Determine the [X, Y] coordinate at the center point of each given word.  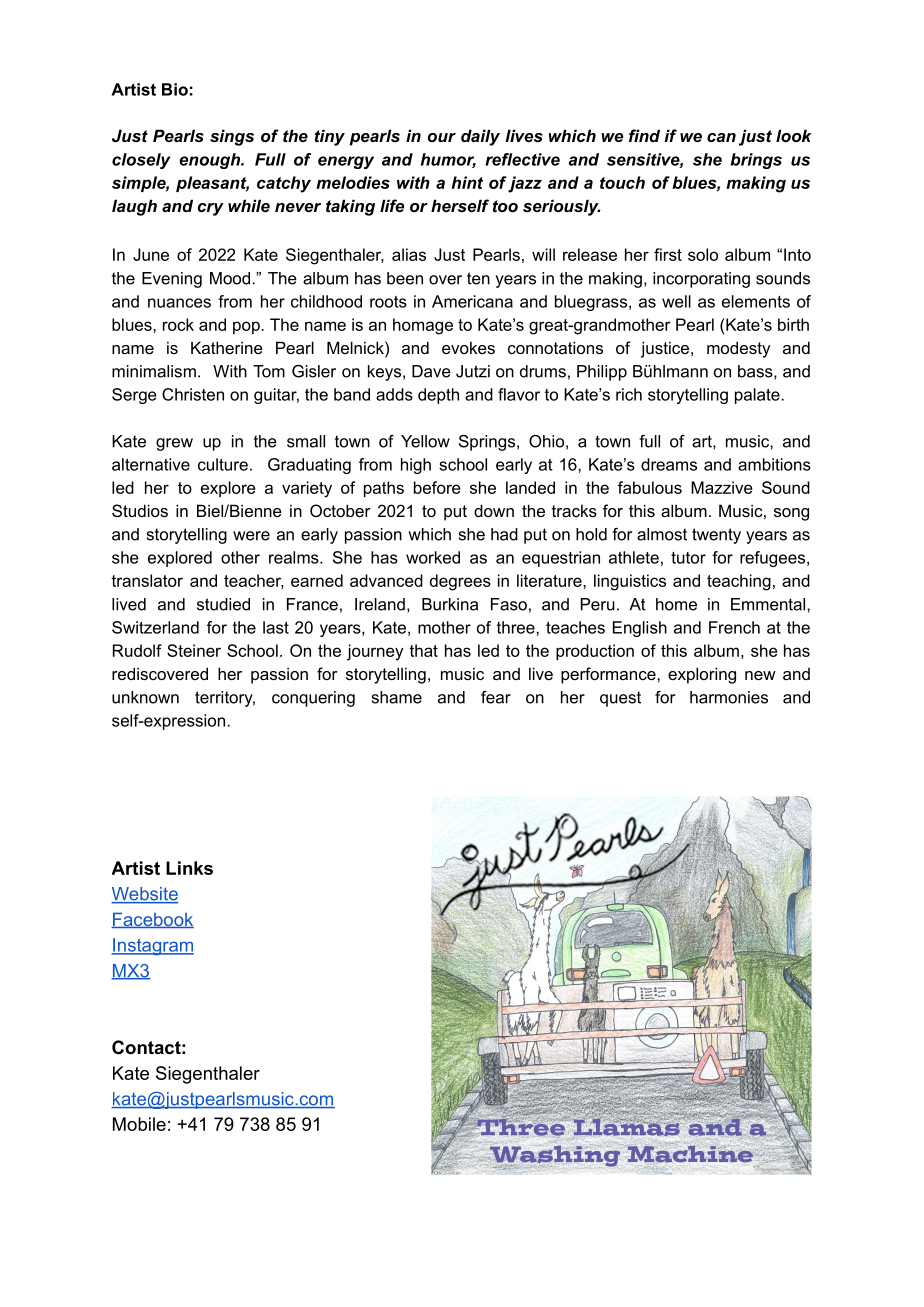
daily [480, 137]
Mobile [139, 1124]
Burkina [450, 604]
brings [756, 161]
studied [223, 604]
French [734, 627]
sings [232, 137]
